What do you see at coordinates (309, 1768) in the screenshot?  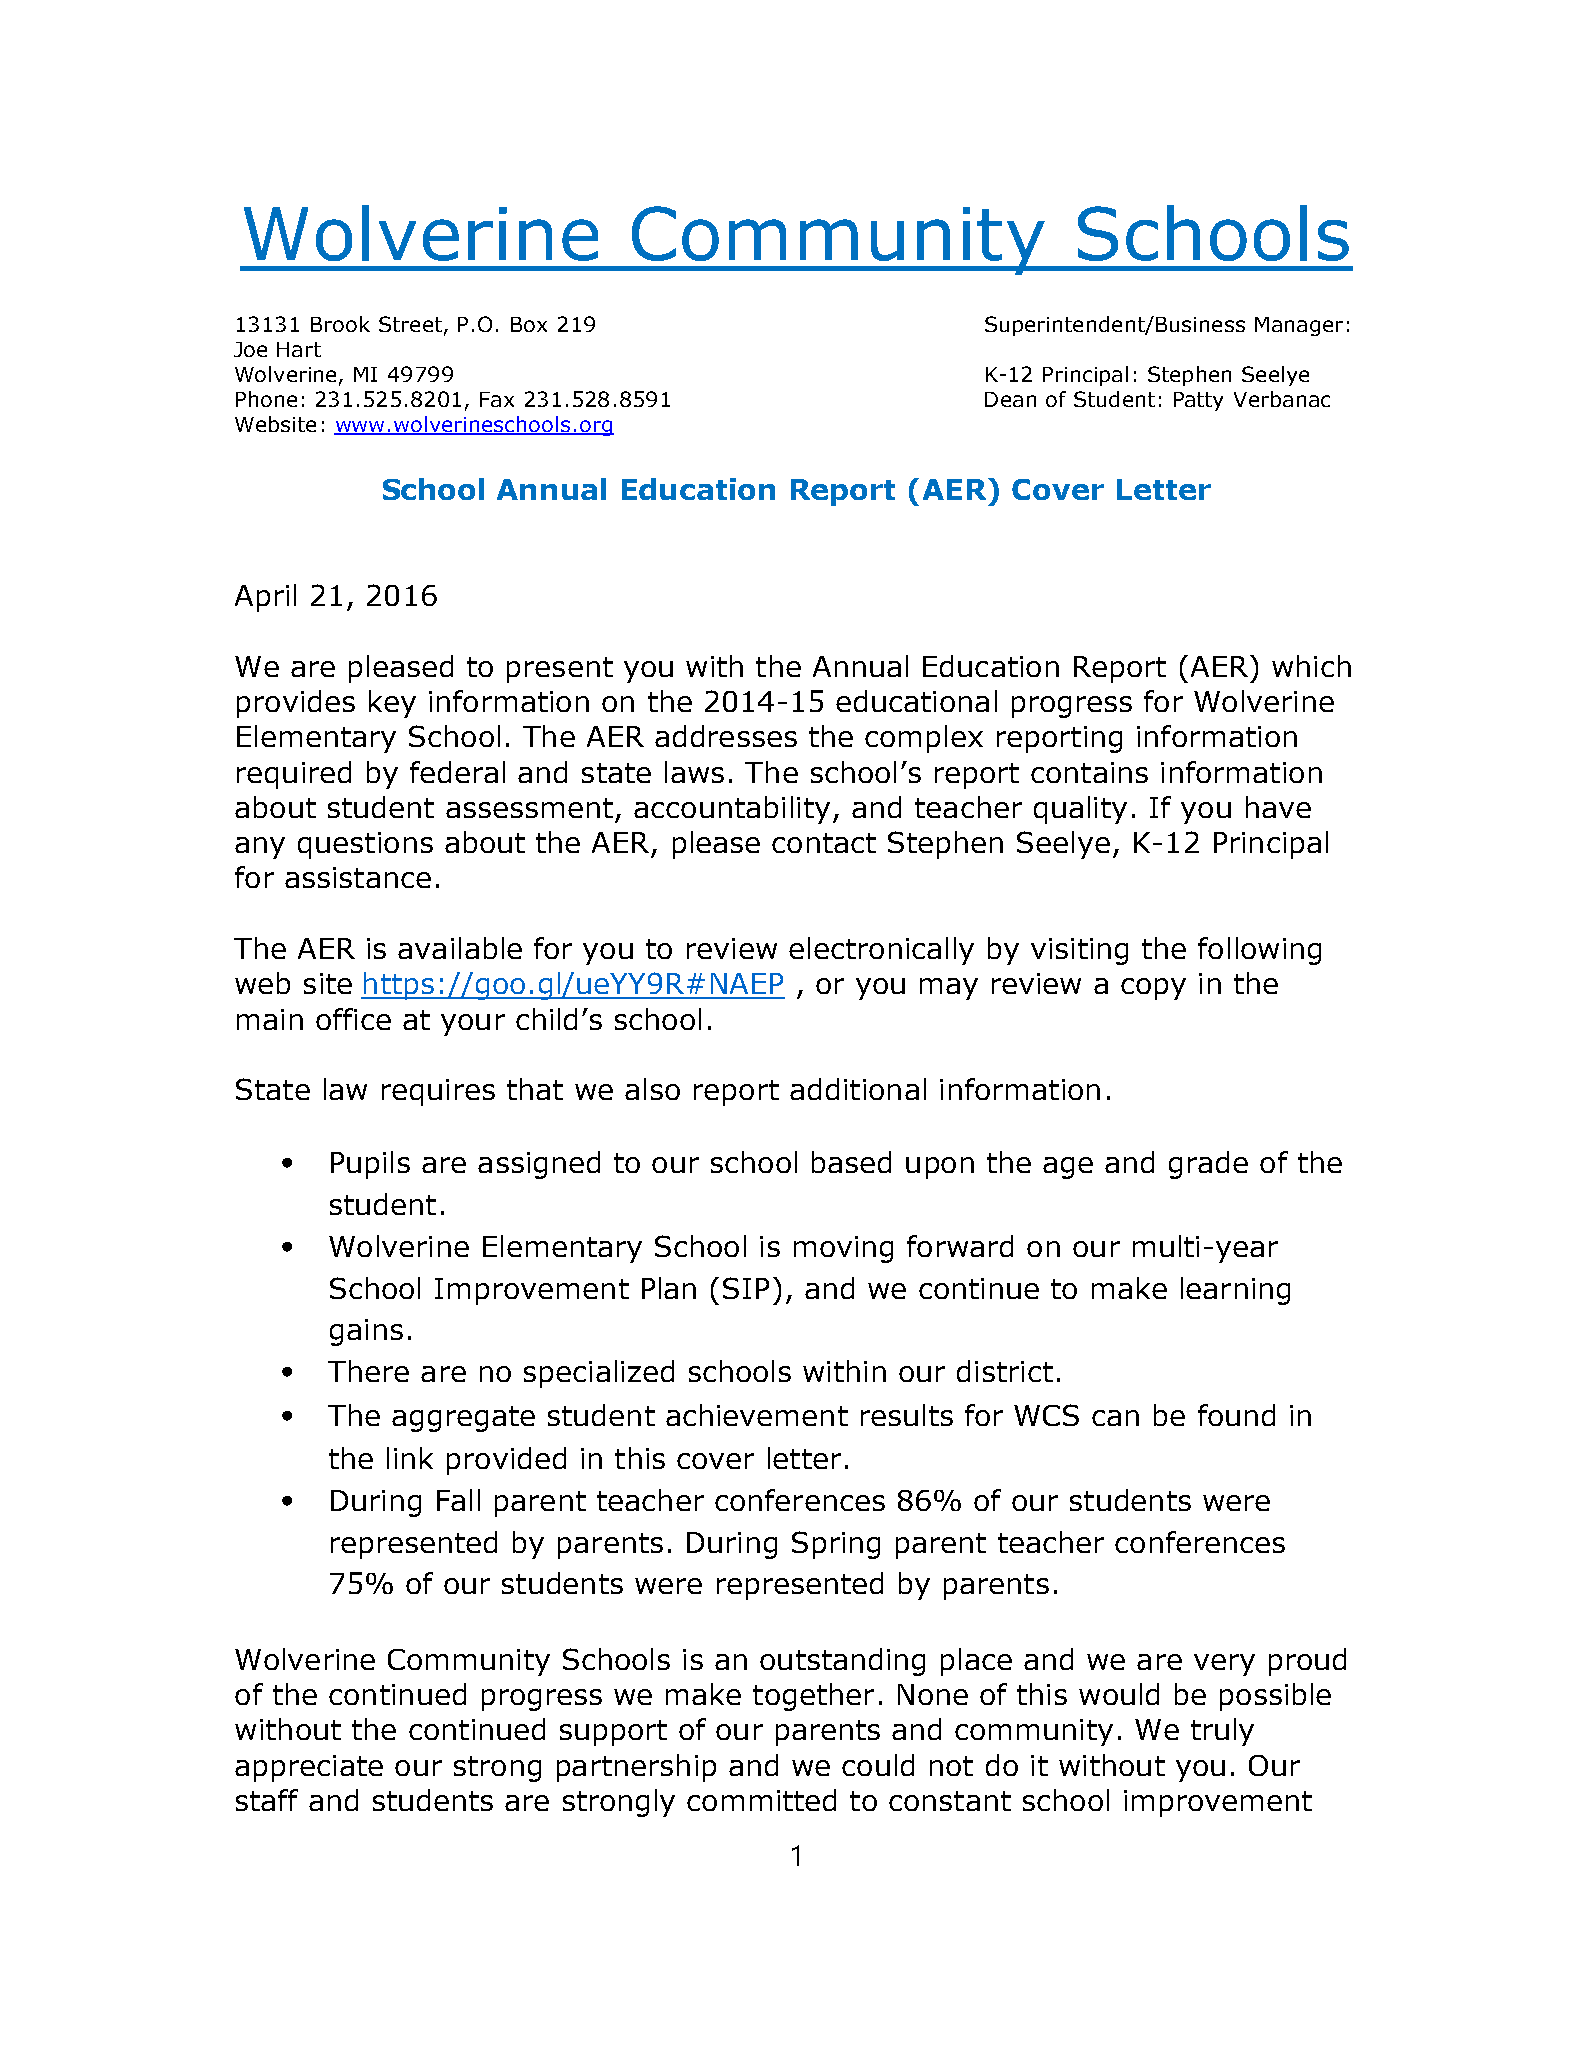 I see `appreciate` at bounding box center [309, 1768].
